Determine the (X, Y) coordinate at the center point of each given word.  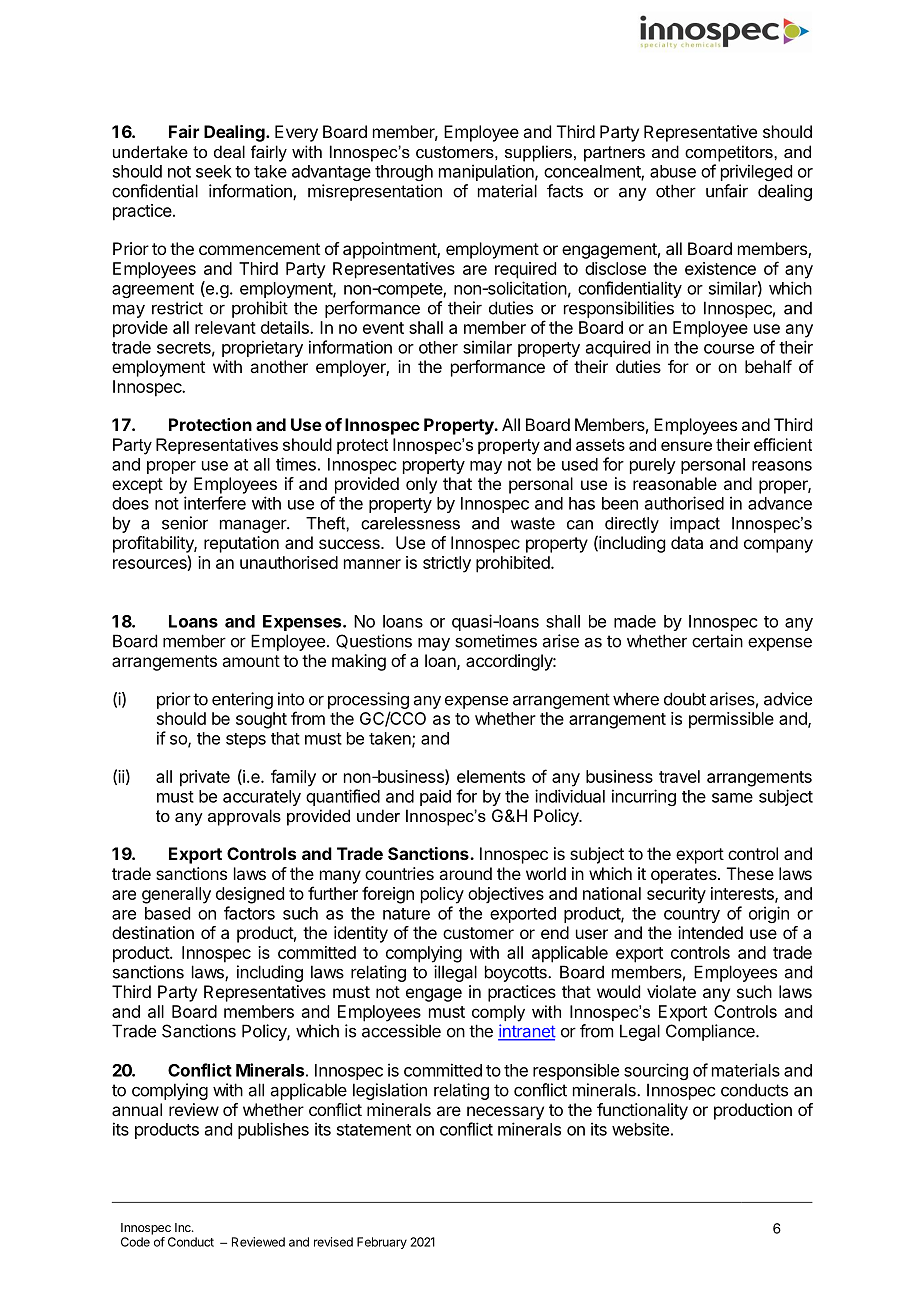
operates (685, 876)
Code (135, 1242)
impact (695, 525)
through (404, 173)
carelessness (410, 523)
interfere (215, 503)
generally (176, 895)
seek (214, 171)
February (382, 1243)
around (465, 873)
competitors (730, 153)
